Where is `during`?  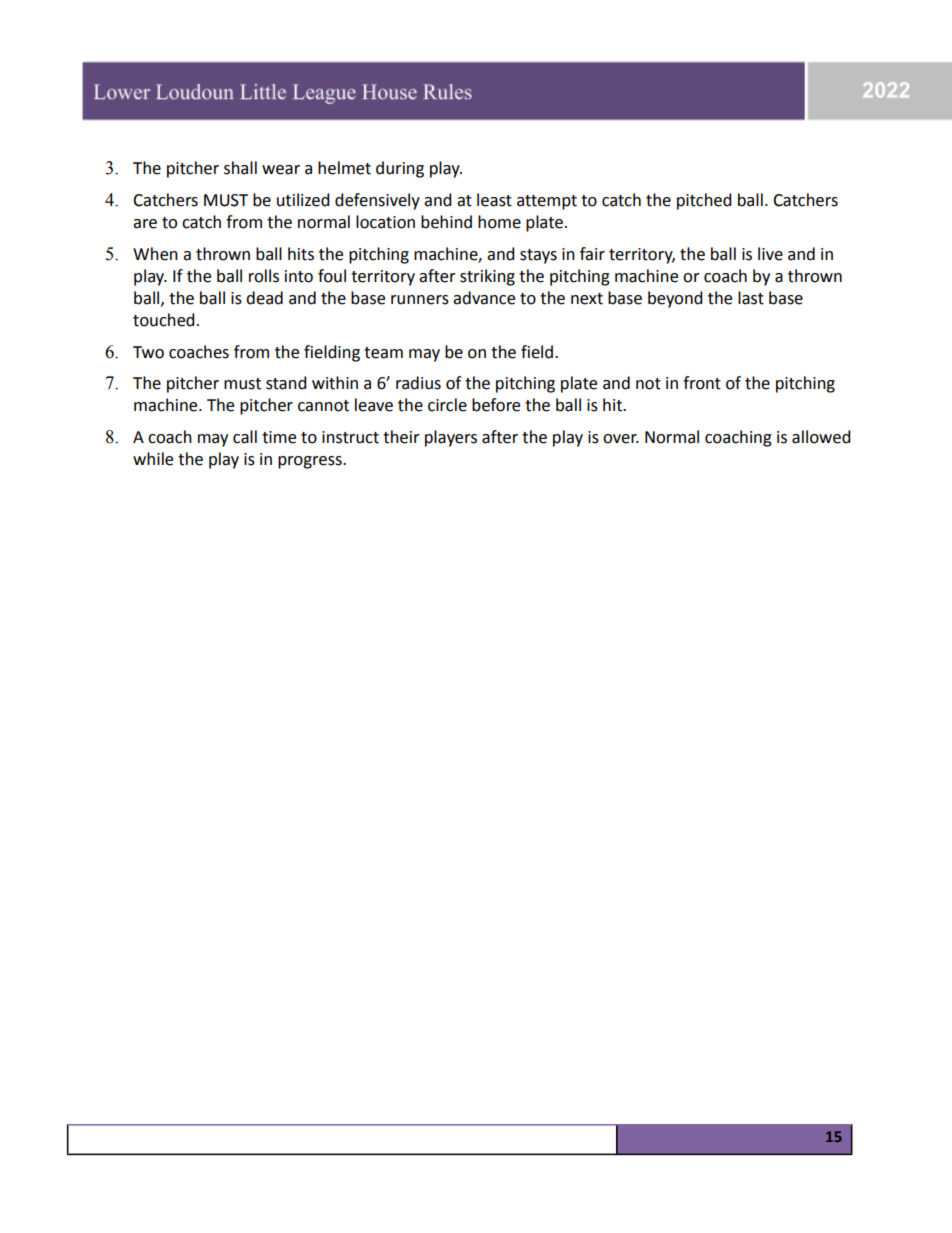
during is located at coordinates (400, 169).
